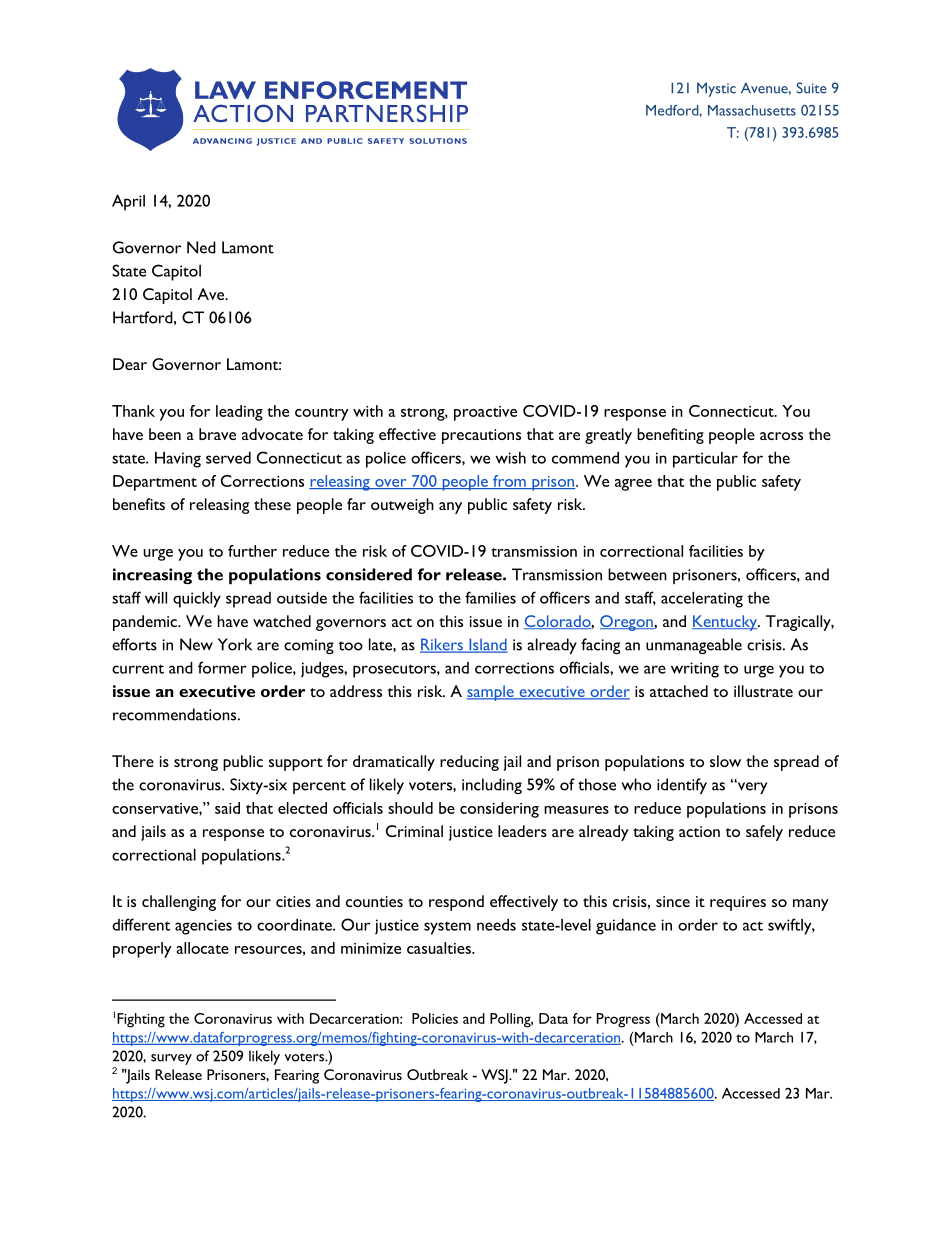  What do you see at coordinates (128, 202) in the screenshot?
I see `April` at bounding box center [128, 202].
